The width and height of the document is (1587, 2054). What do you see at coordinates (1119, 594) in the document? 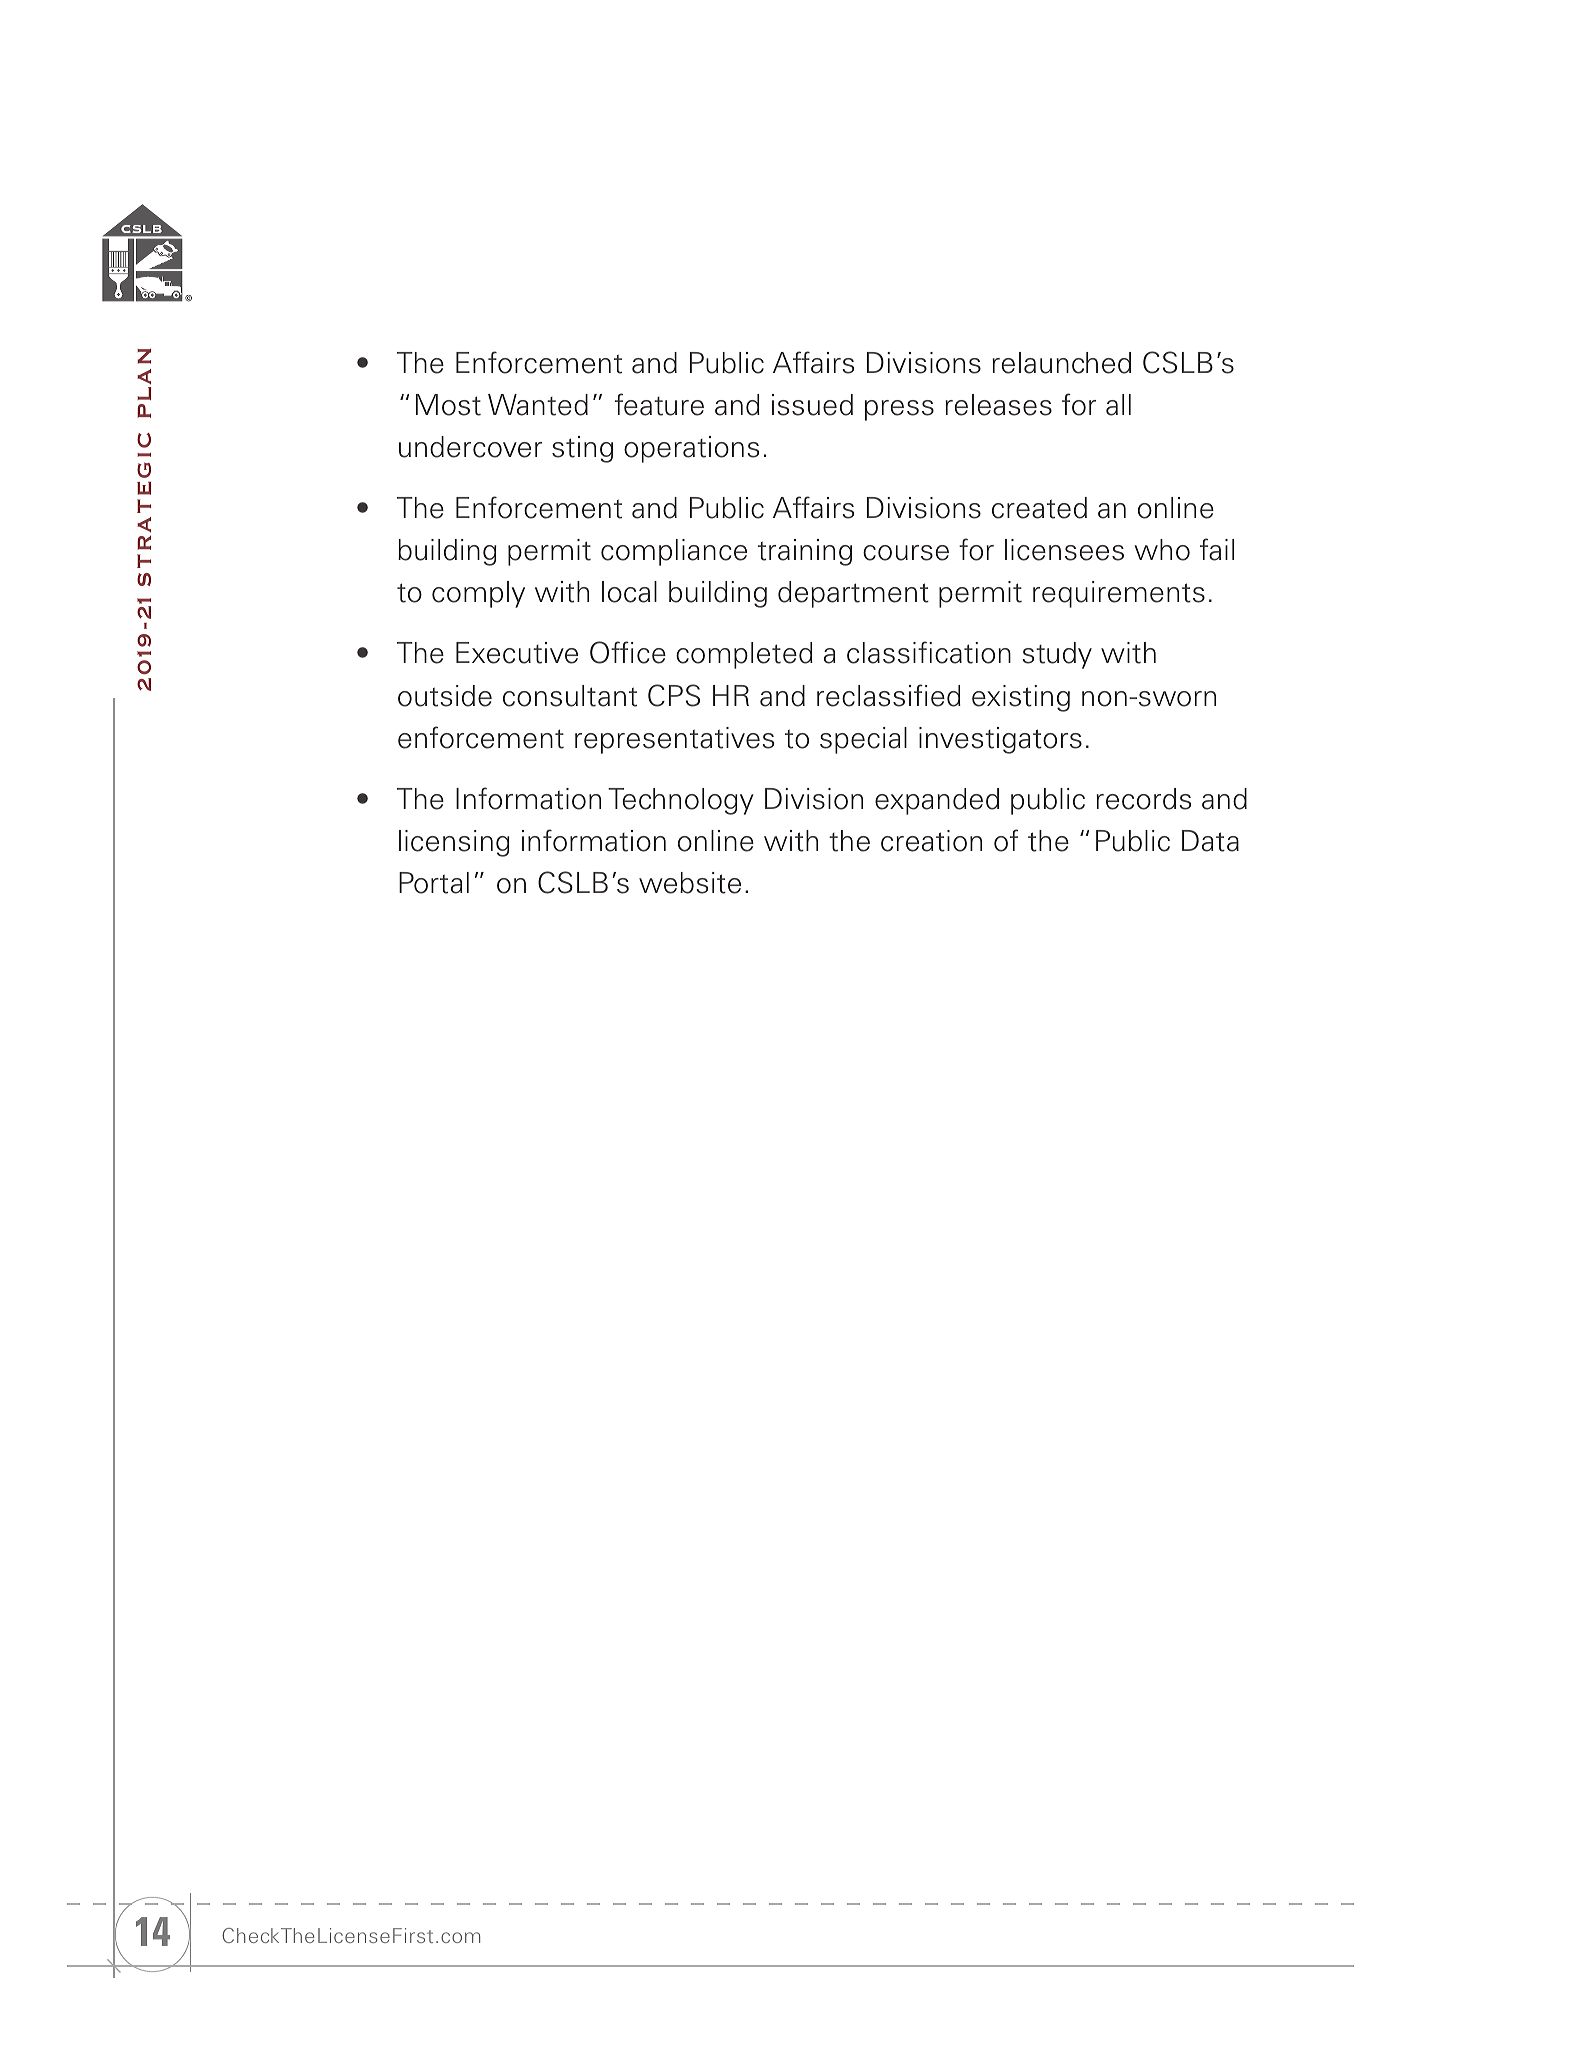
I see `requirements` at bounding box center [1119, 594].
